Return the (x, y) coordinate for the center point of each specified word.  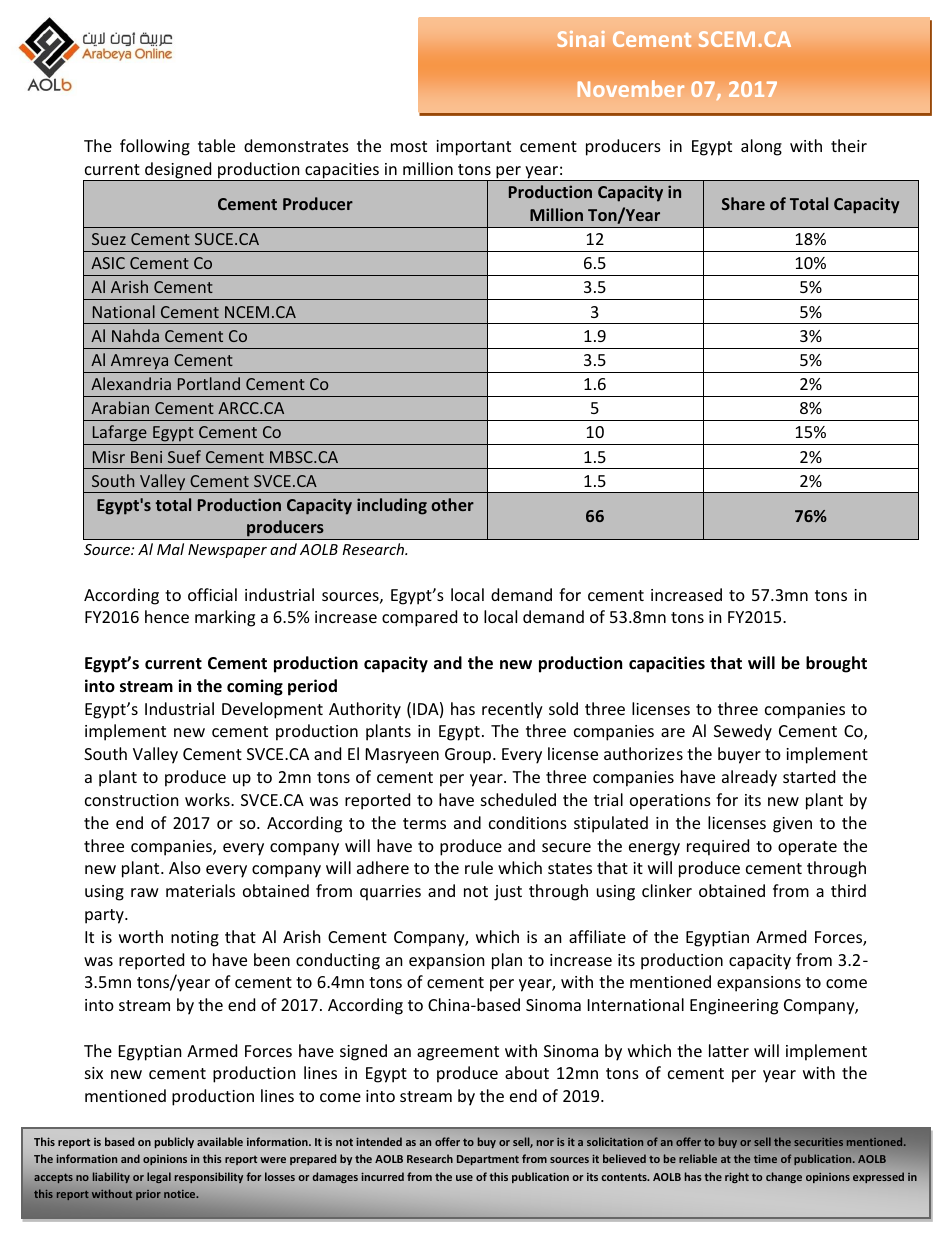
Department (488, 1160)
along (761, 147)
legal (159, 1177)
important (473, 148)
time (765, 1158)
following (155, 147)
